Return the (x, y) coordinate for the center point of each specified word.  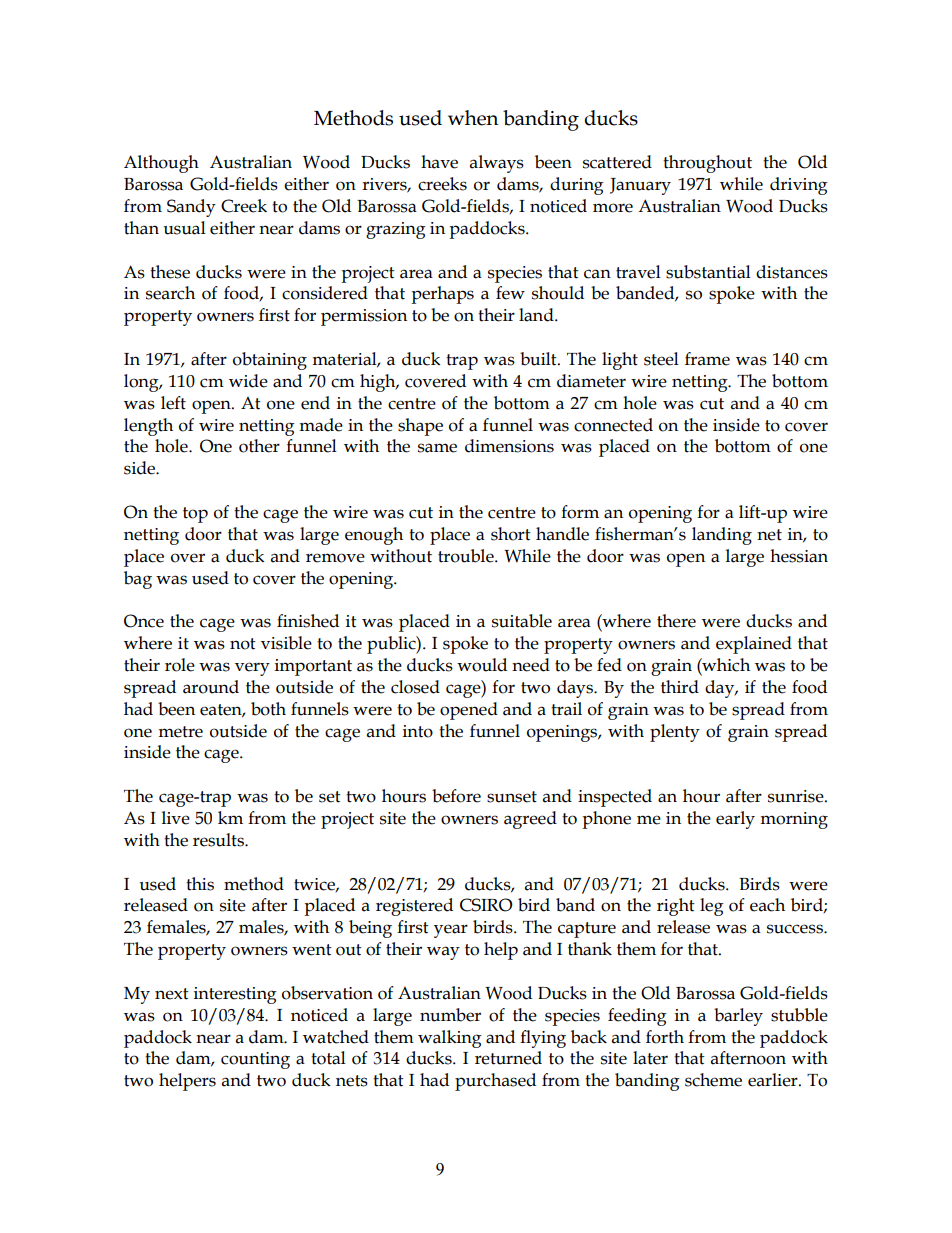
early (735, 820)
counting (255, 1060)
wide (248, 381)
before (456, 796)
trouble (467, 556)
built (539, 359)
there (676, 621)
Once (144, 621)
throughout (707, 164)
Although (161, 164)
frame (707, 359)
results (219, 840)
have (439, 162)
